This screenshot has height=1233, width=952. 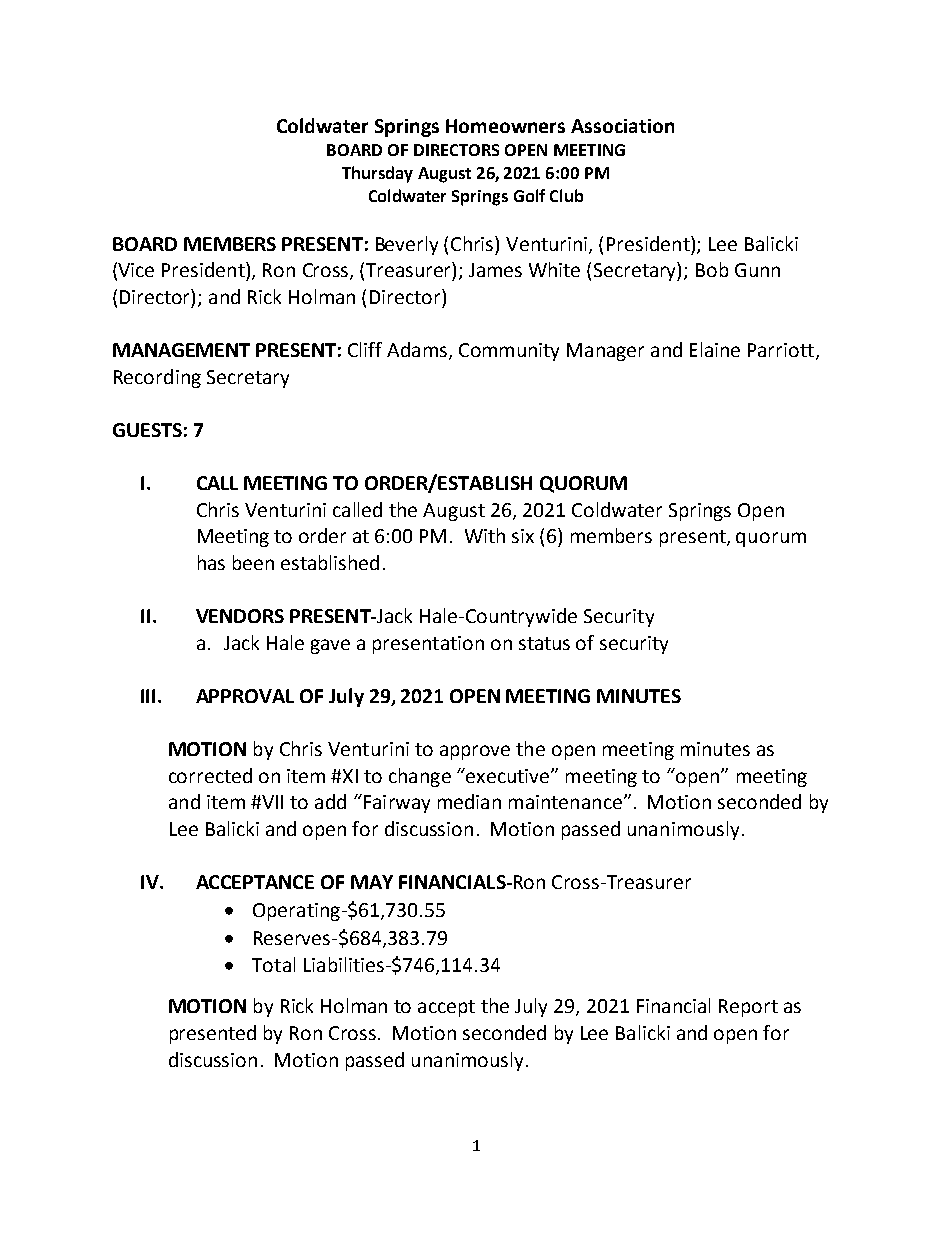 I want to click on Thursday, so click(x=377, y=174).
